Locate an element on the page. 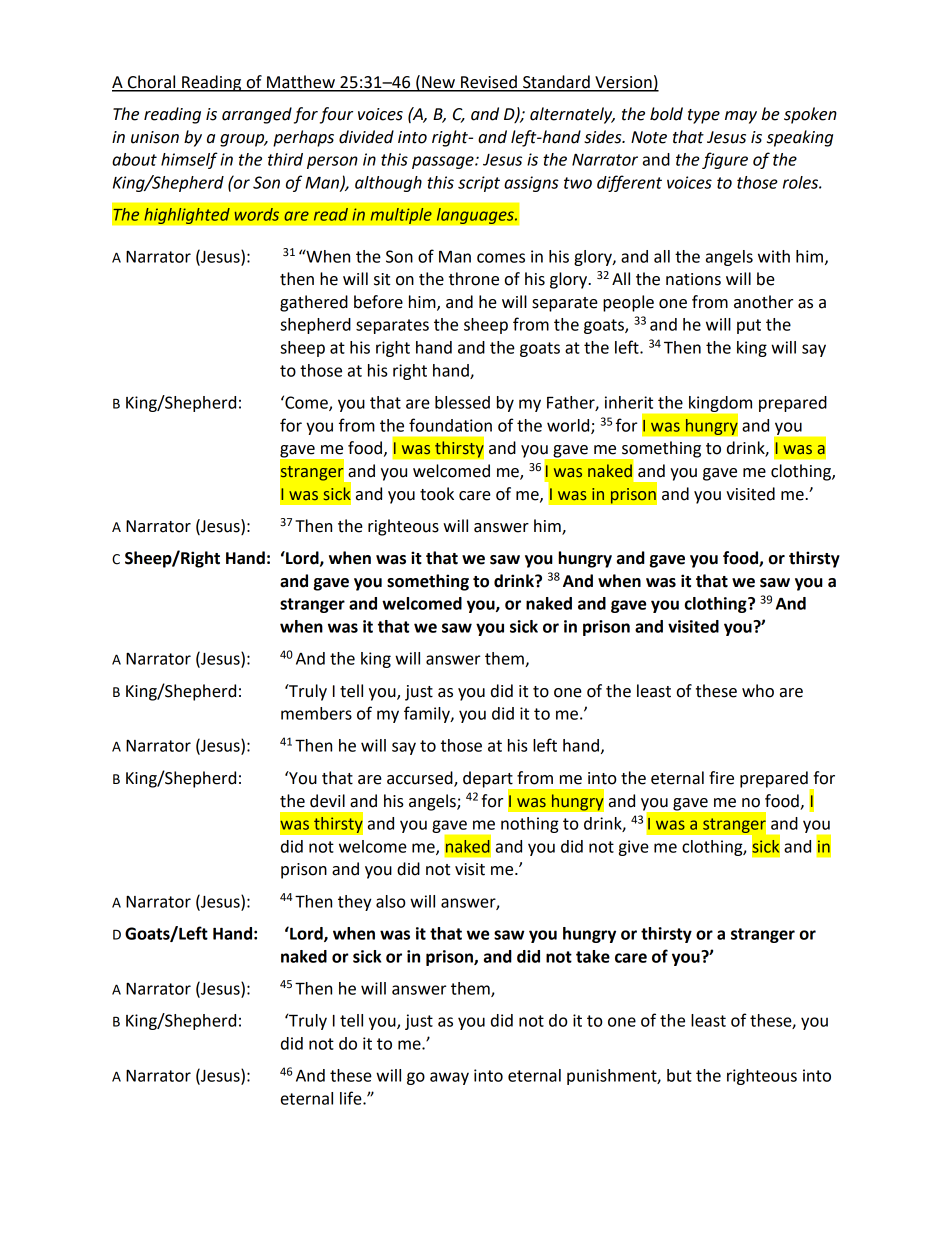 This page has height=1233, width=952. life is located at coordinates (352, 1098).
